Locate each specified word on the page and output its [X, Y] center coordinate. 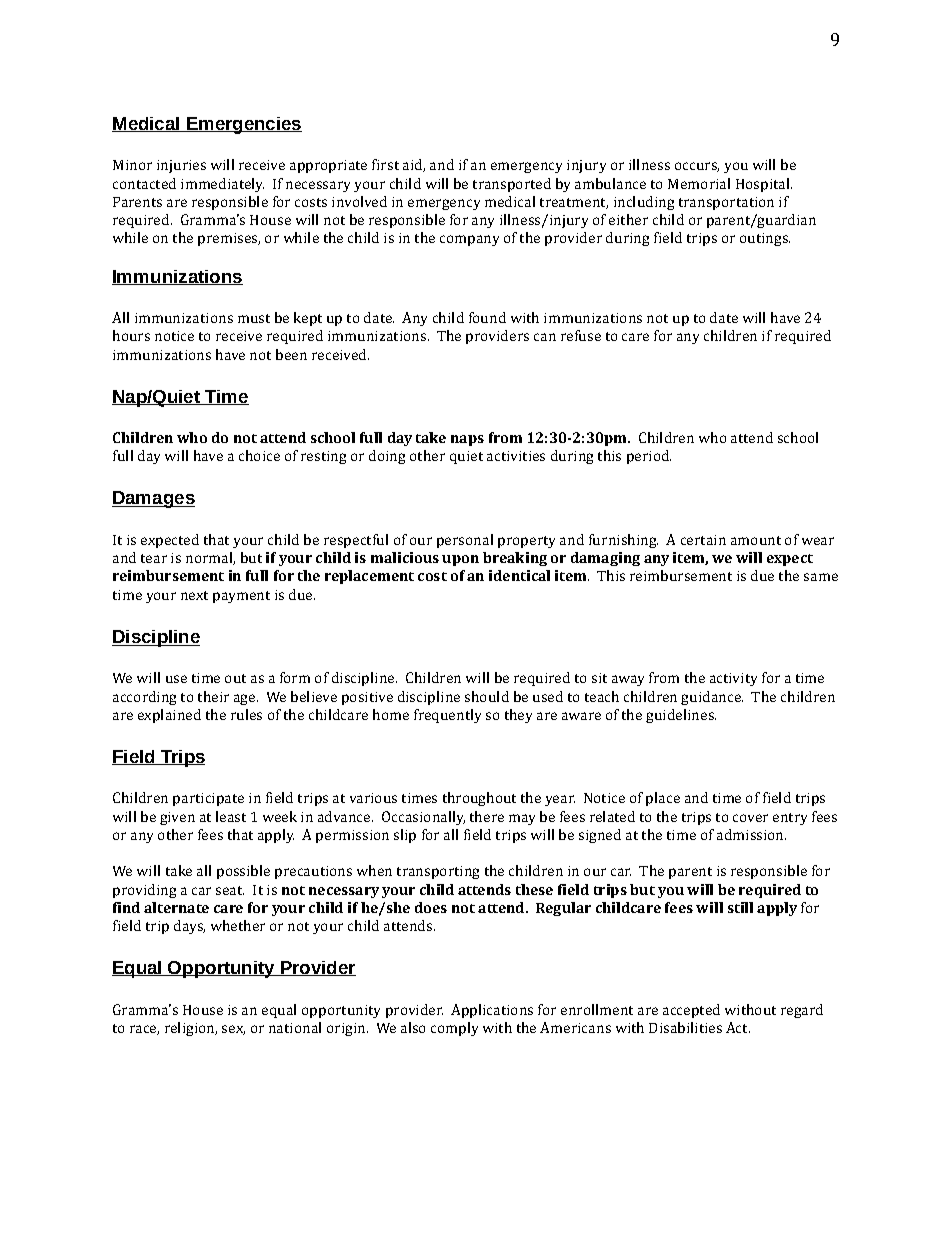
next [194, 595]
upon [460, 560]
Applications [492, 1011]
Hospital [764, 185]
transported [512, 185]
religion [191, 1029]
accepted [691, 1011]
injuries [181, 166]
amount [756, 540]
